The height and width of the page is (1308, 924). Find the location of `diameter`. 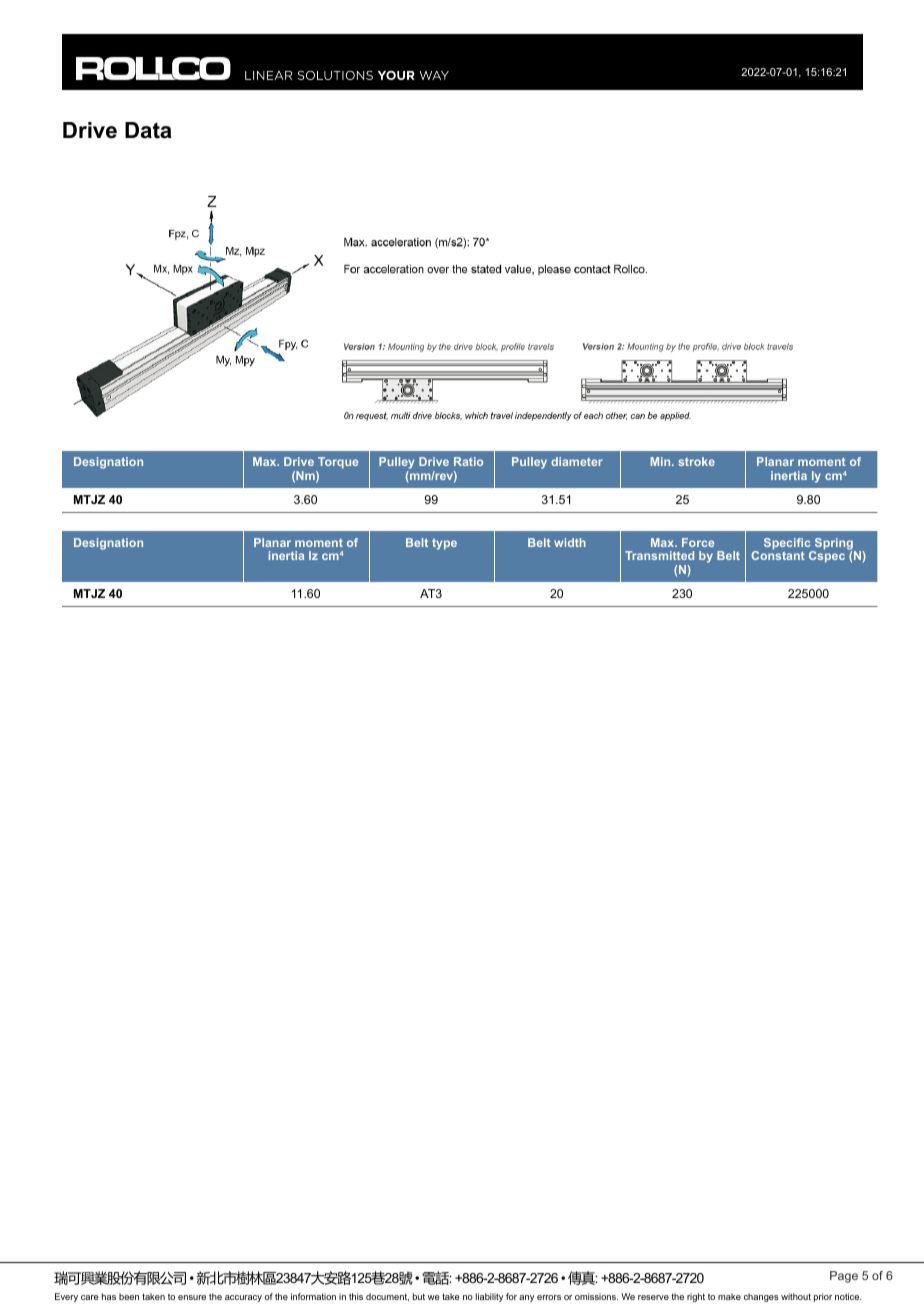

diameter is located at coordinates (577, 461).
